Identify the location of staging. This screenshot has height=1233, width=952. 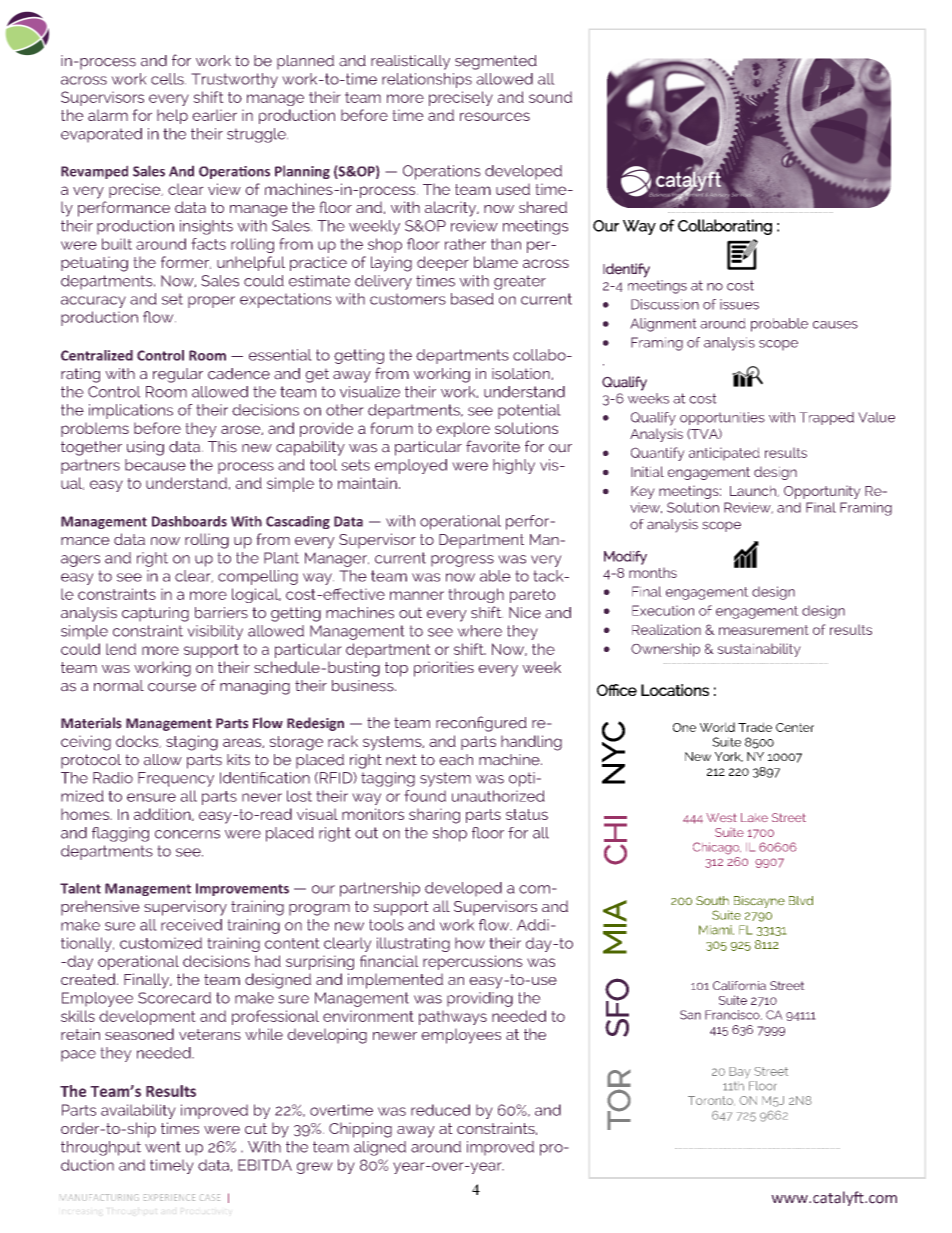
(192, 743).
